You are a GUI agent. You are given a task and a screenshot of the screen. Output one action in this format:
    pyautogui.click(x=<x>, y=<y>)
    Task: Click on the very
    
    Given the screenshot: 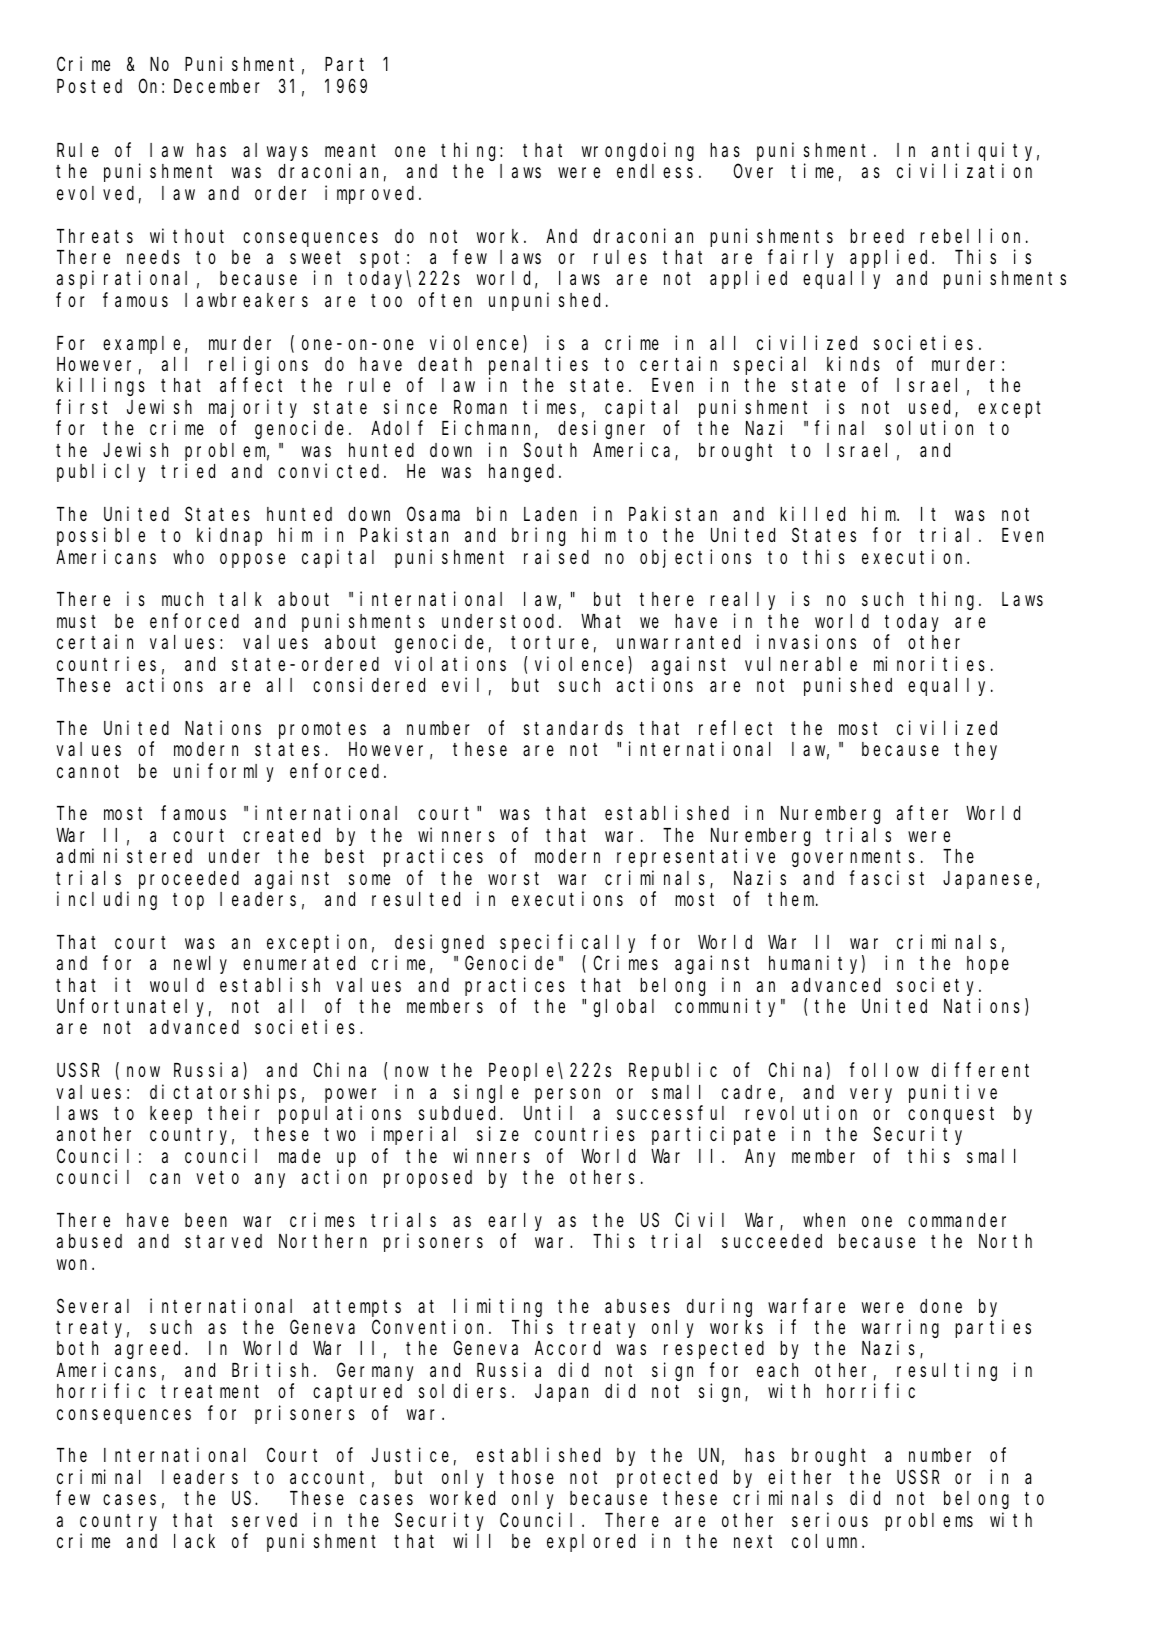 What is the action you would take?
    pyautogui.click(x=871, y=1095)
